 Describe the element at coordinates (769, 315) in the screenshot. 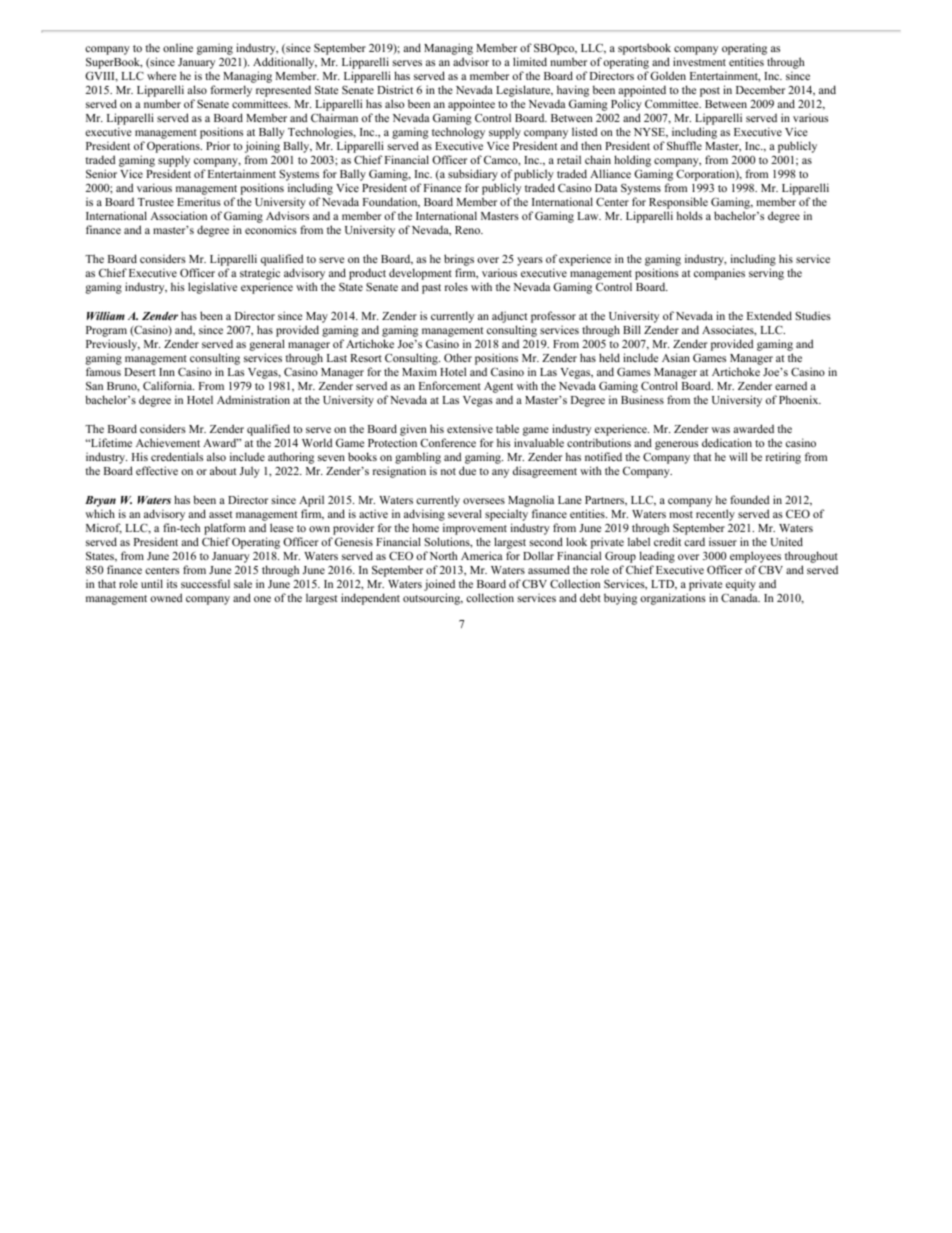

I see `Extended` at that location.
